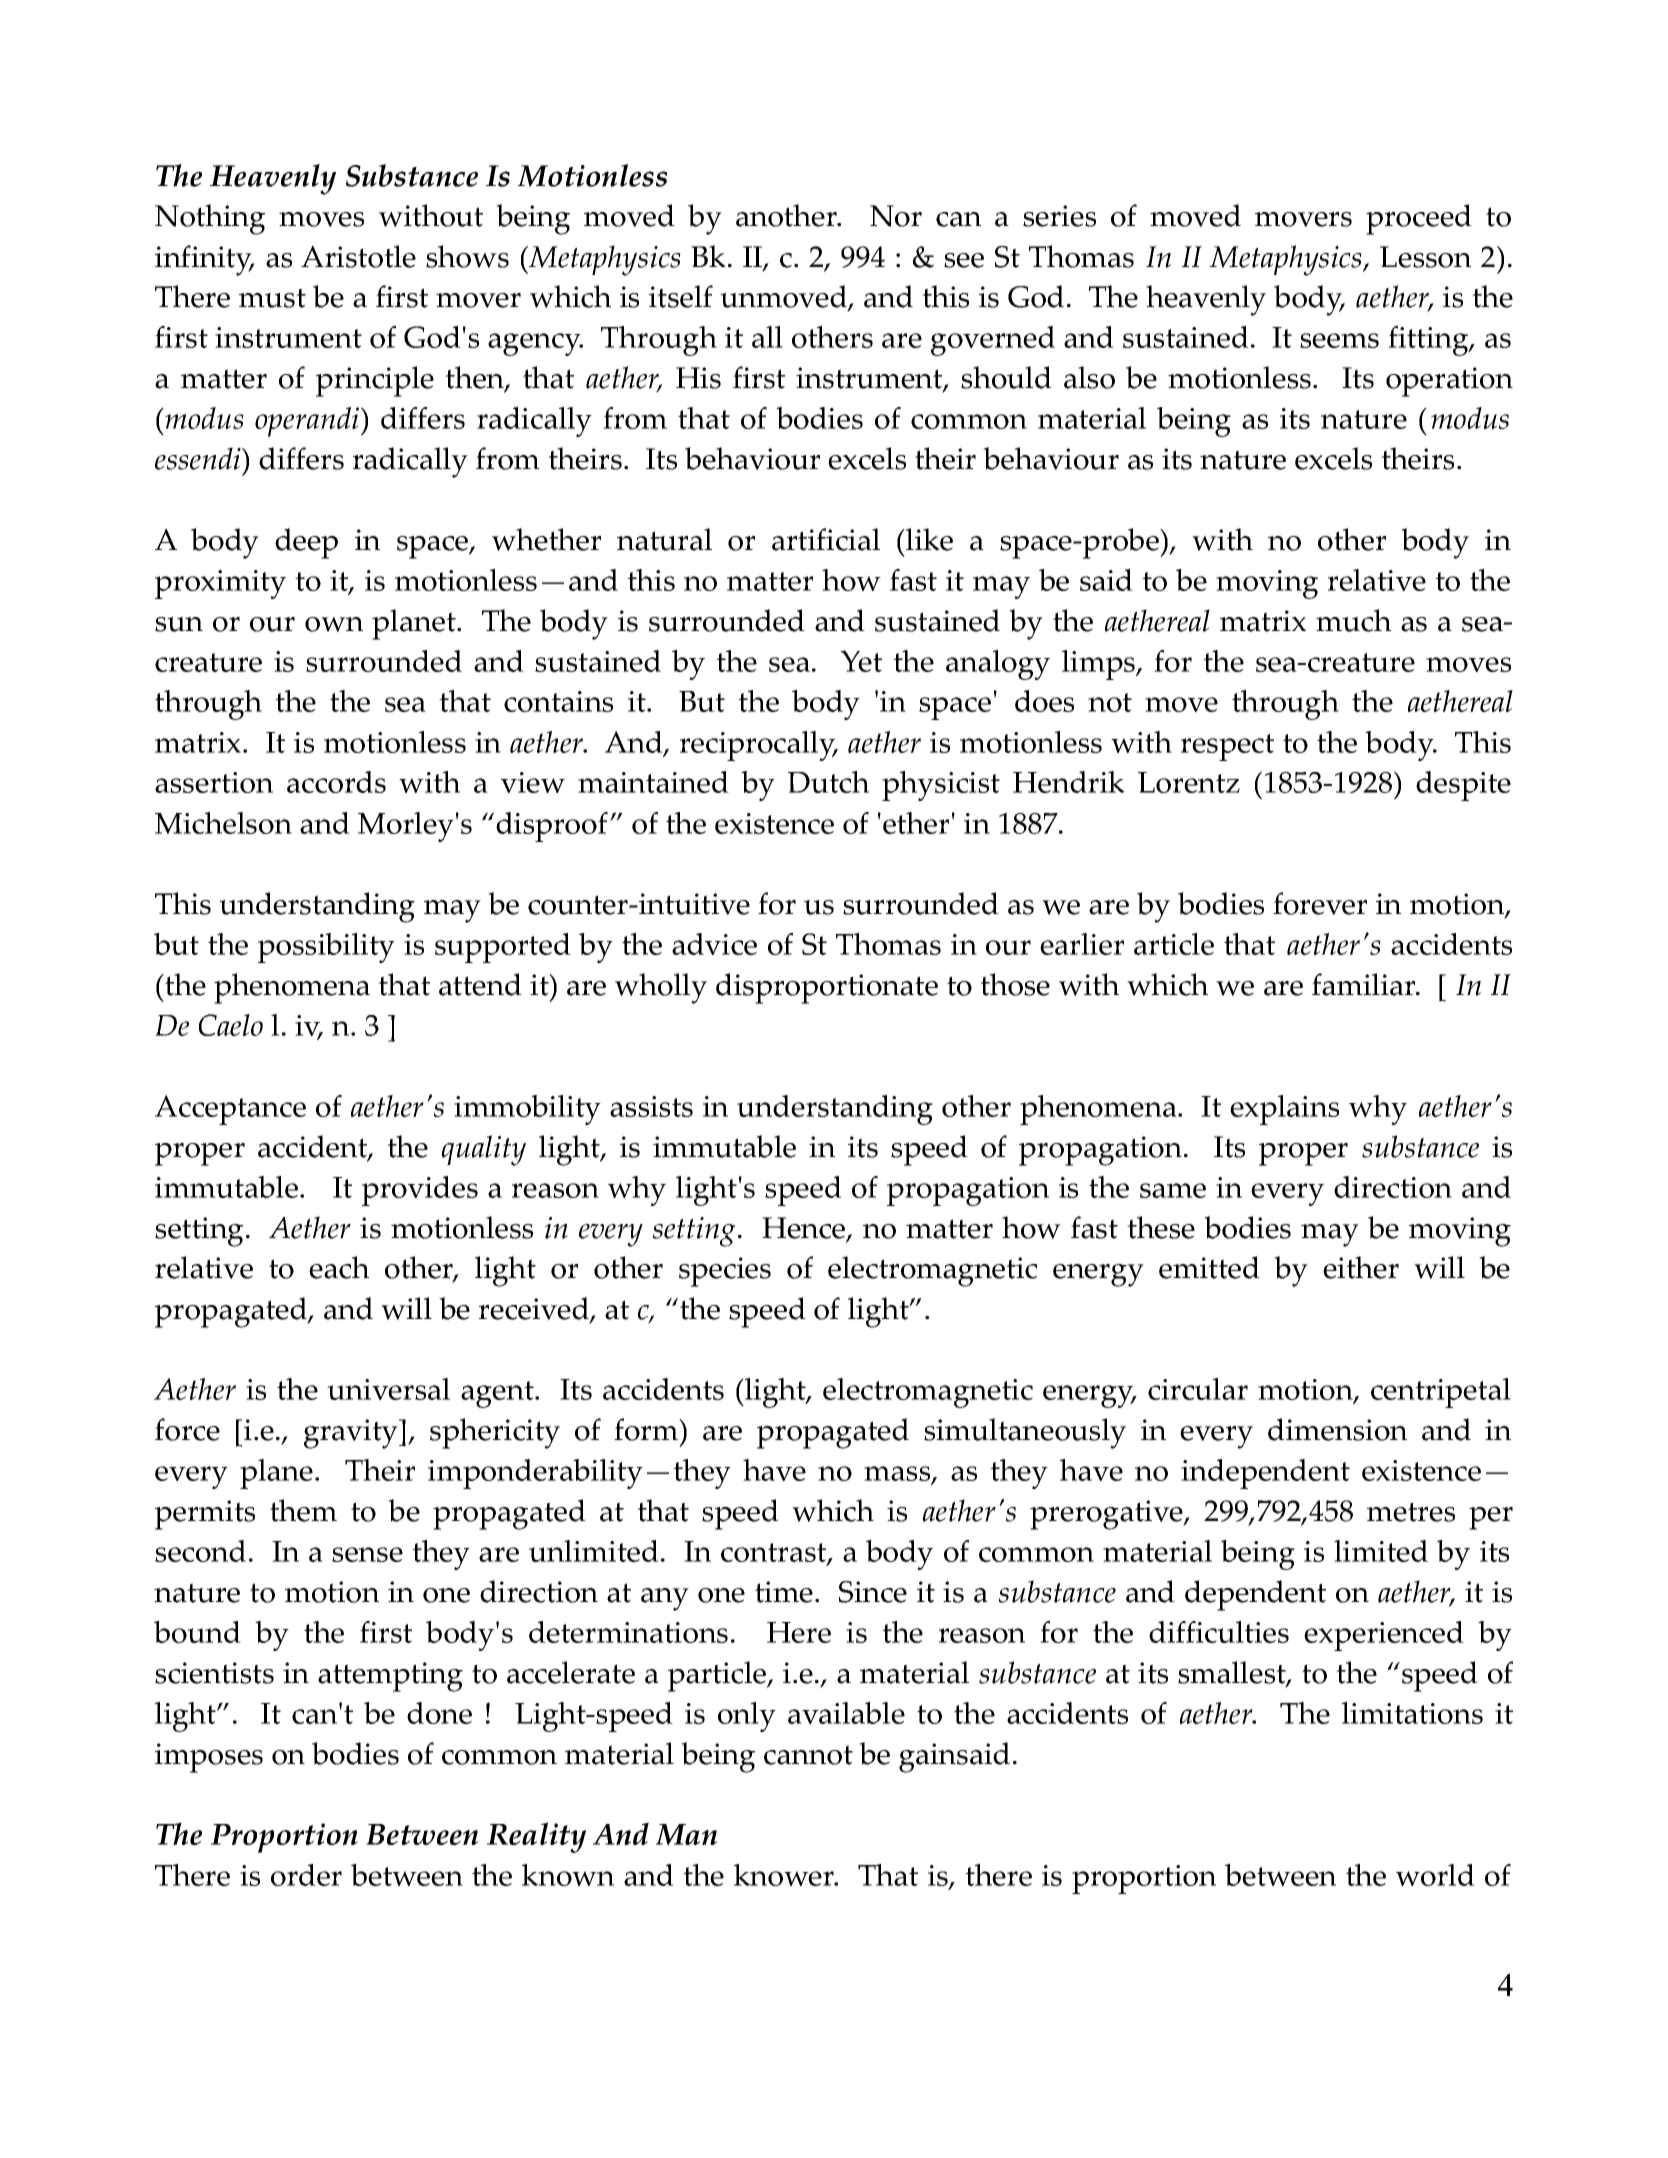  Describe the element at coordinates (336, 782) in the page. I see `accords` at that location.
